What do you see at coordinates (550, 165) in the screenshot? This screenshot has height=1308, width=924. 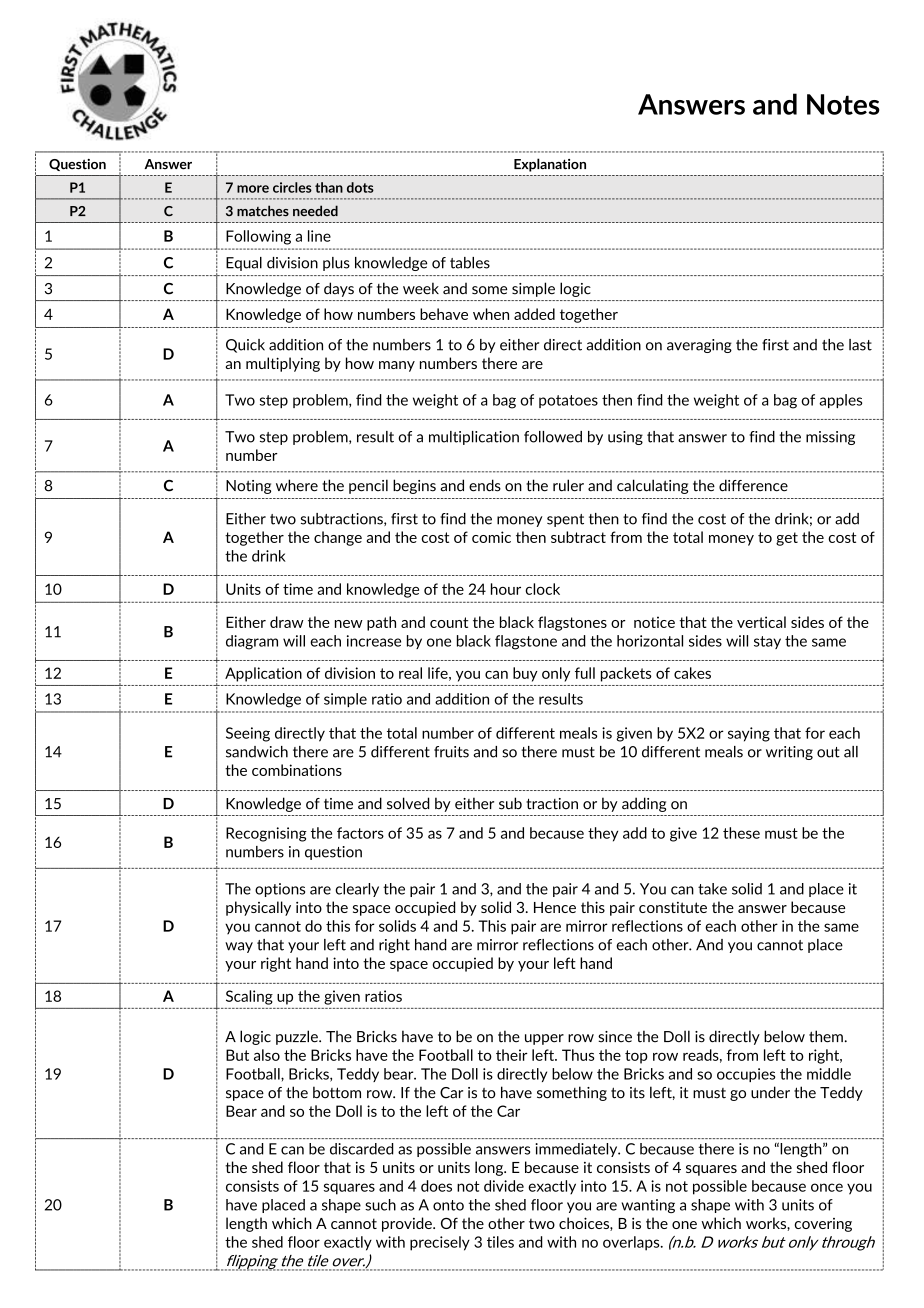 I see `Explanation` at bounding box center [550, 165].
